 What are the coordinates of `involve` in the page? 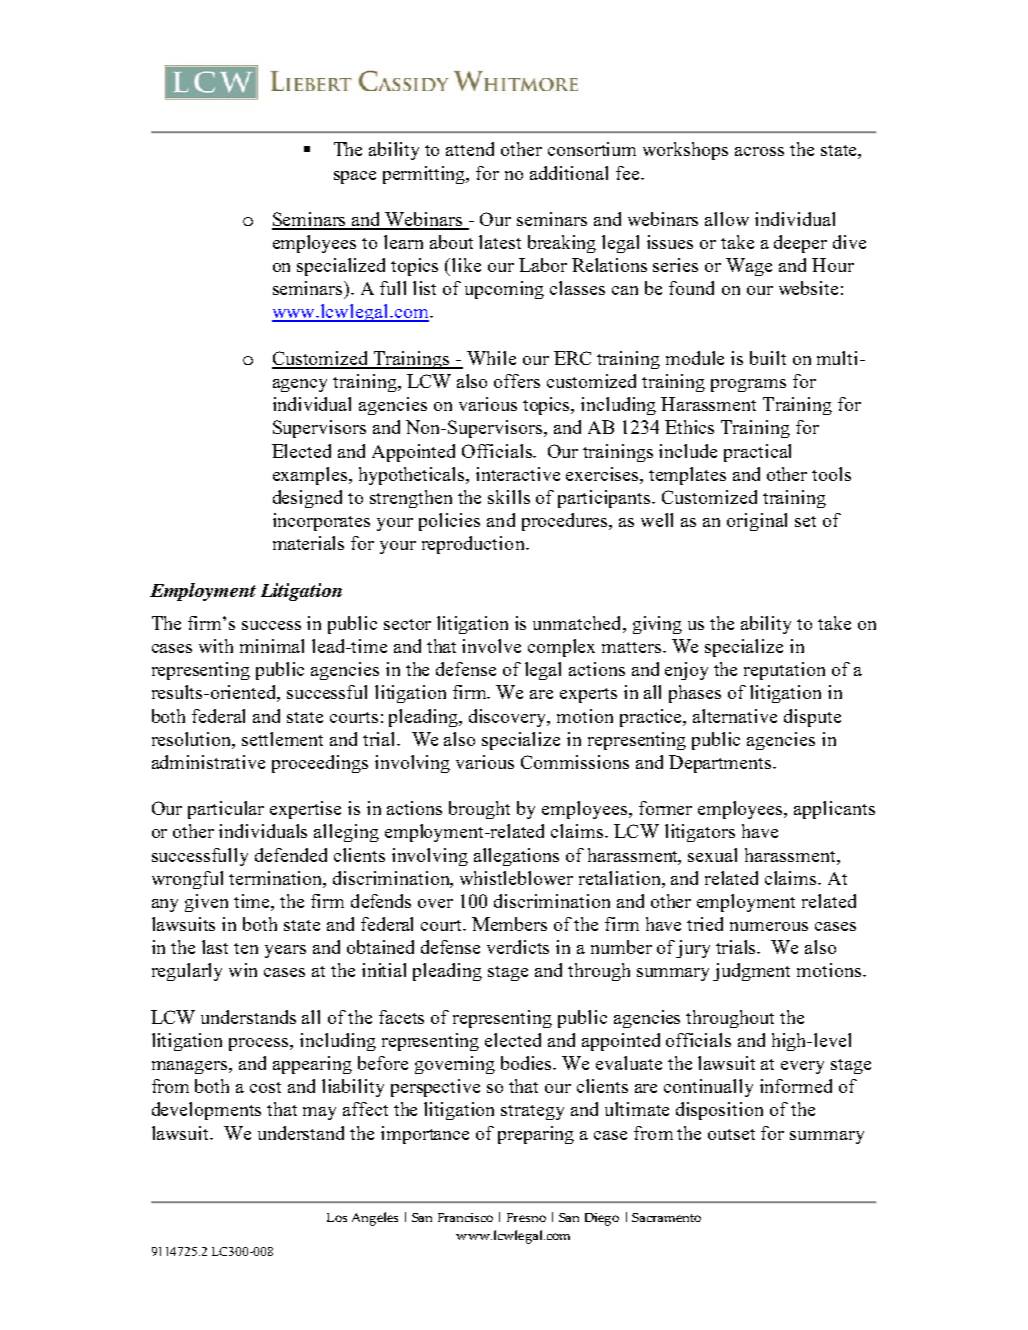 It's located at (491, 646).
